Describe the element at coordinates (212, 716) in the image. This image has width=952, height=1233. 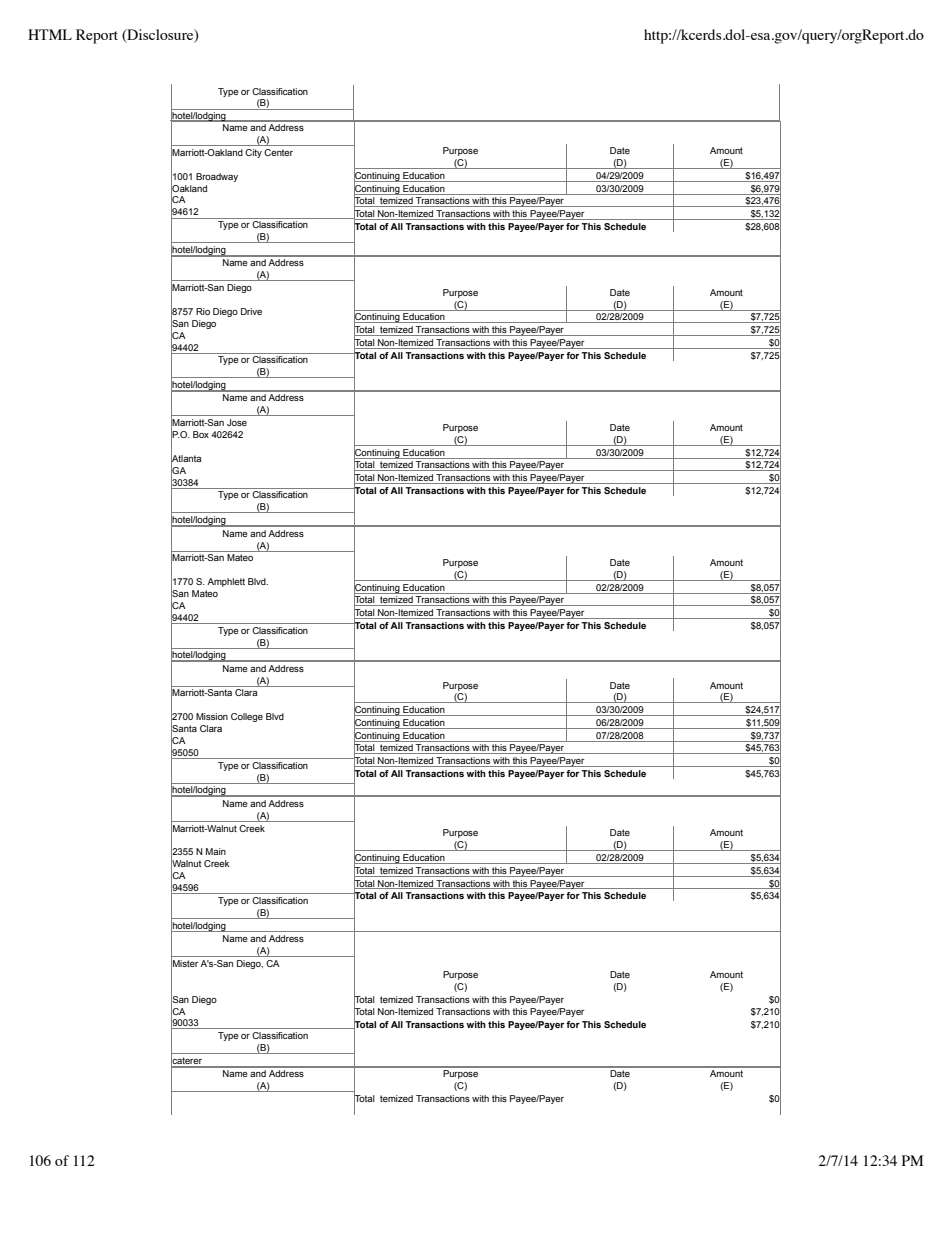
I see `Mission` at that location.
